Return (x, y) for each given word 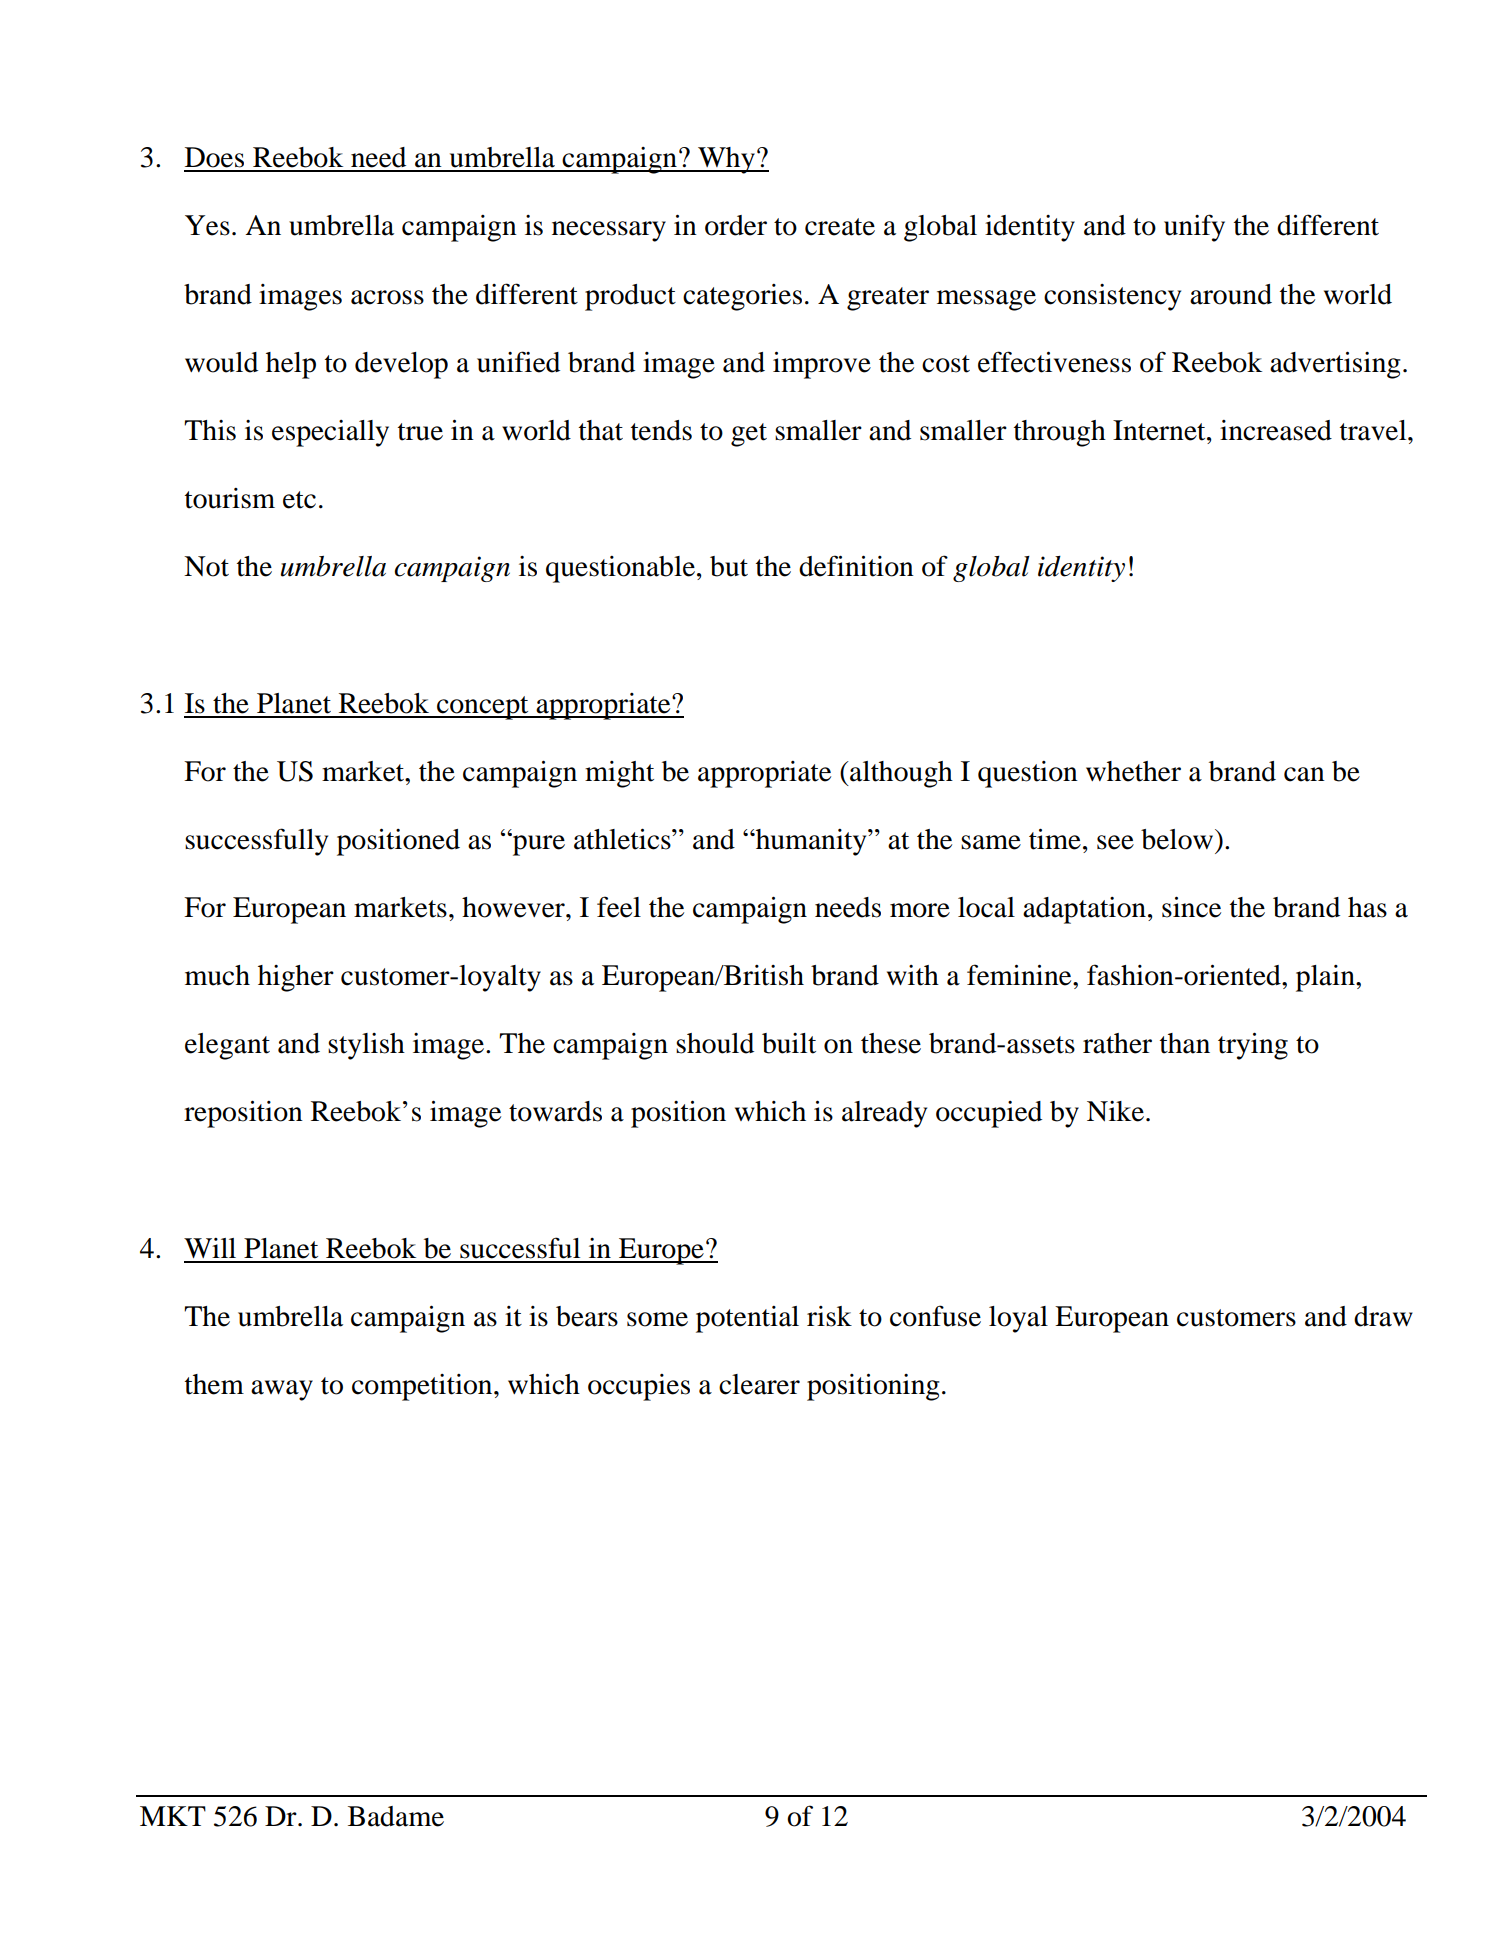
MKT (173, 1816)
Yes (207, 225)
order (736, 225)
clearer (759, 1384)
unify (1194, 228)
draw (1383, 1316)
